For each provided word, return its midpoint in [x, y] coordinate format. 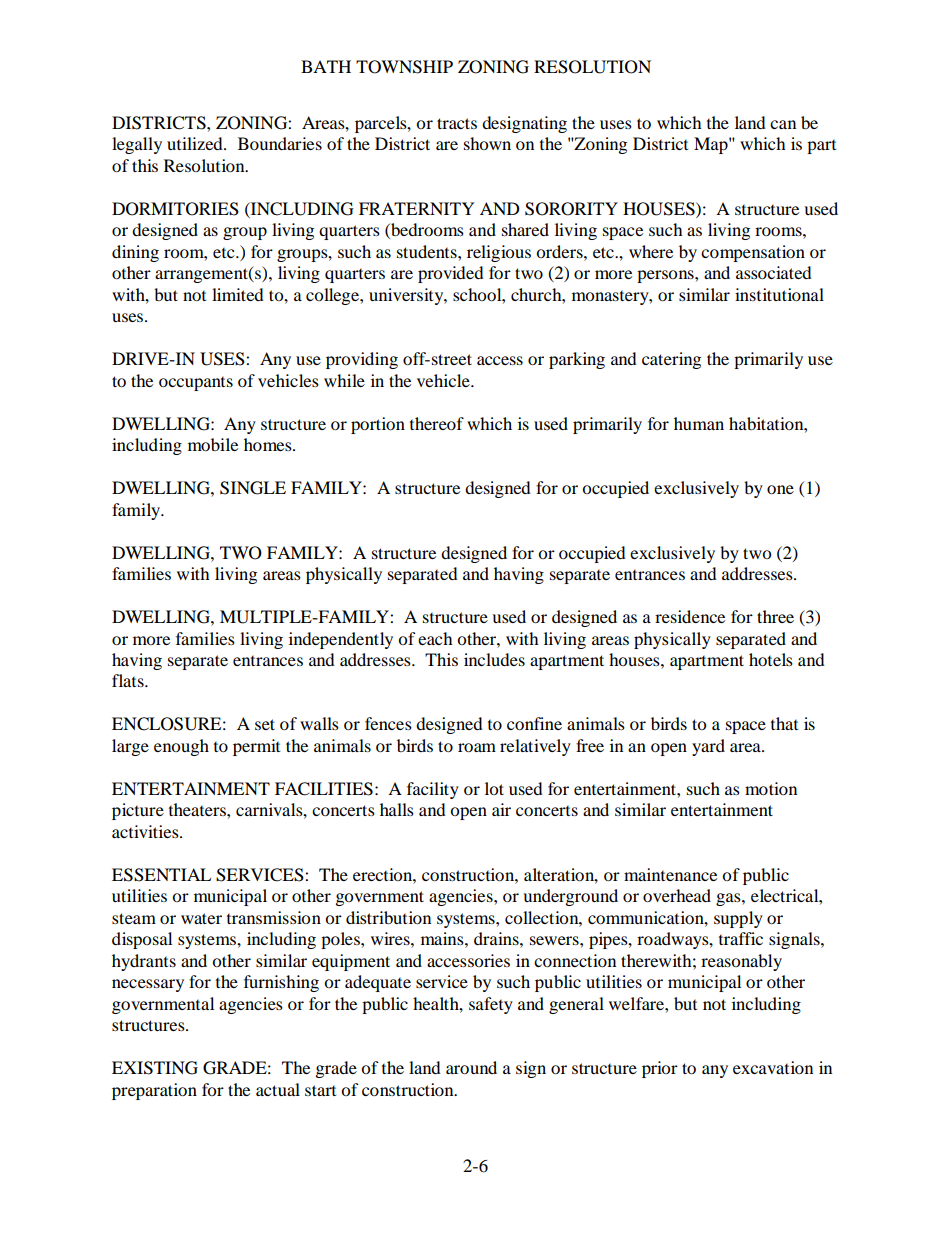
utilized [196, 143]
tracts [457, 123]
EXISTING [155, 1068]
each [435, 638]
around [471, 1067]
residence [690, 616]
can [783, 124]
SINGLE [253, 488]
